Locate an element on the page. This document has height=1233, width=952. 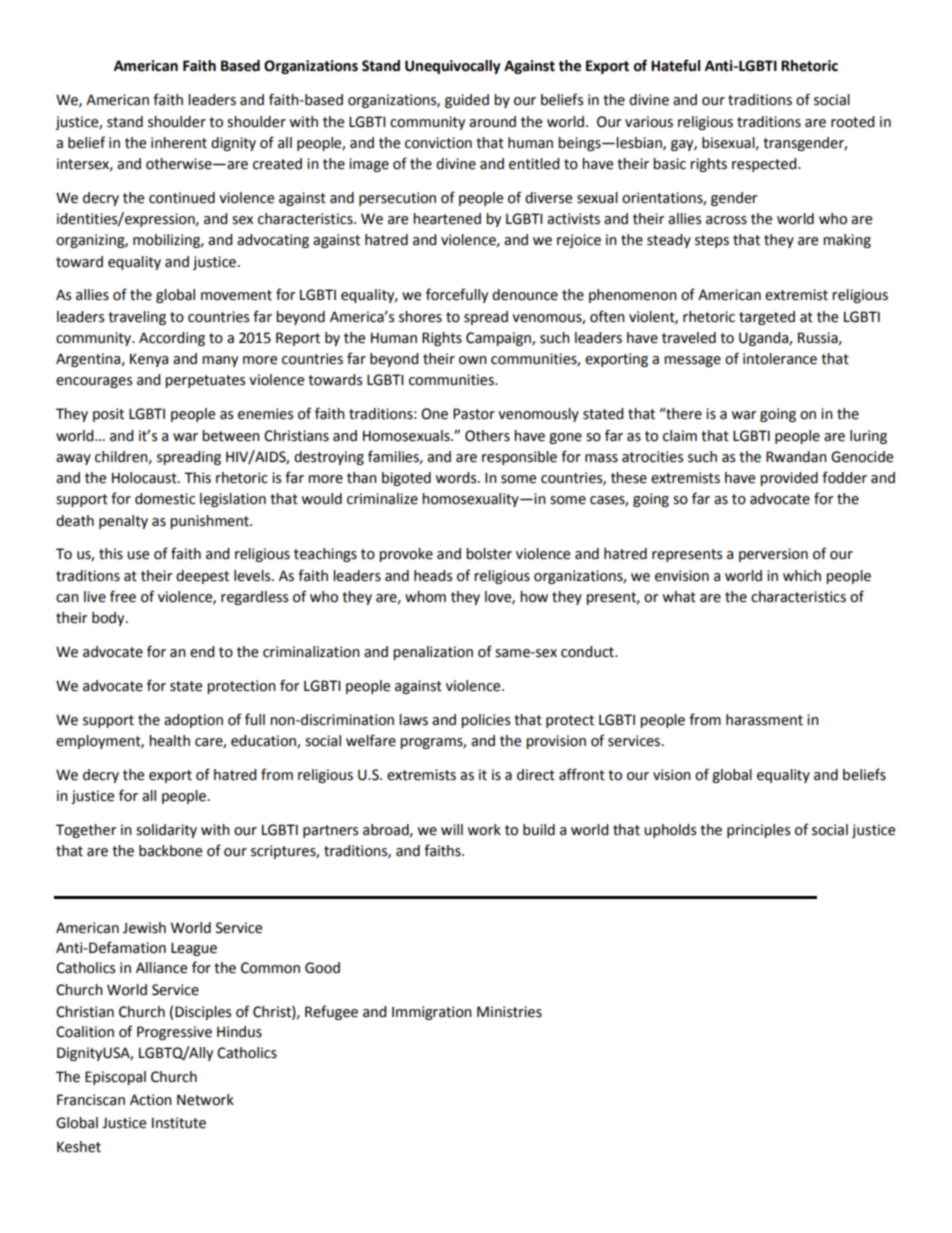
Action is located at coordinates (151, 1100).
